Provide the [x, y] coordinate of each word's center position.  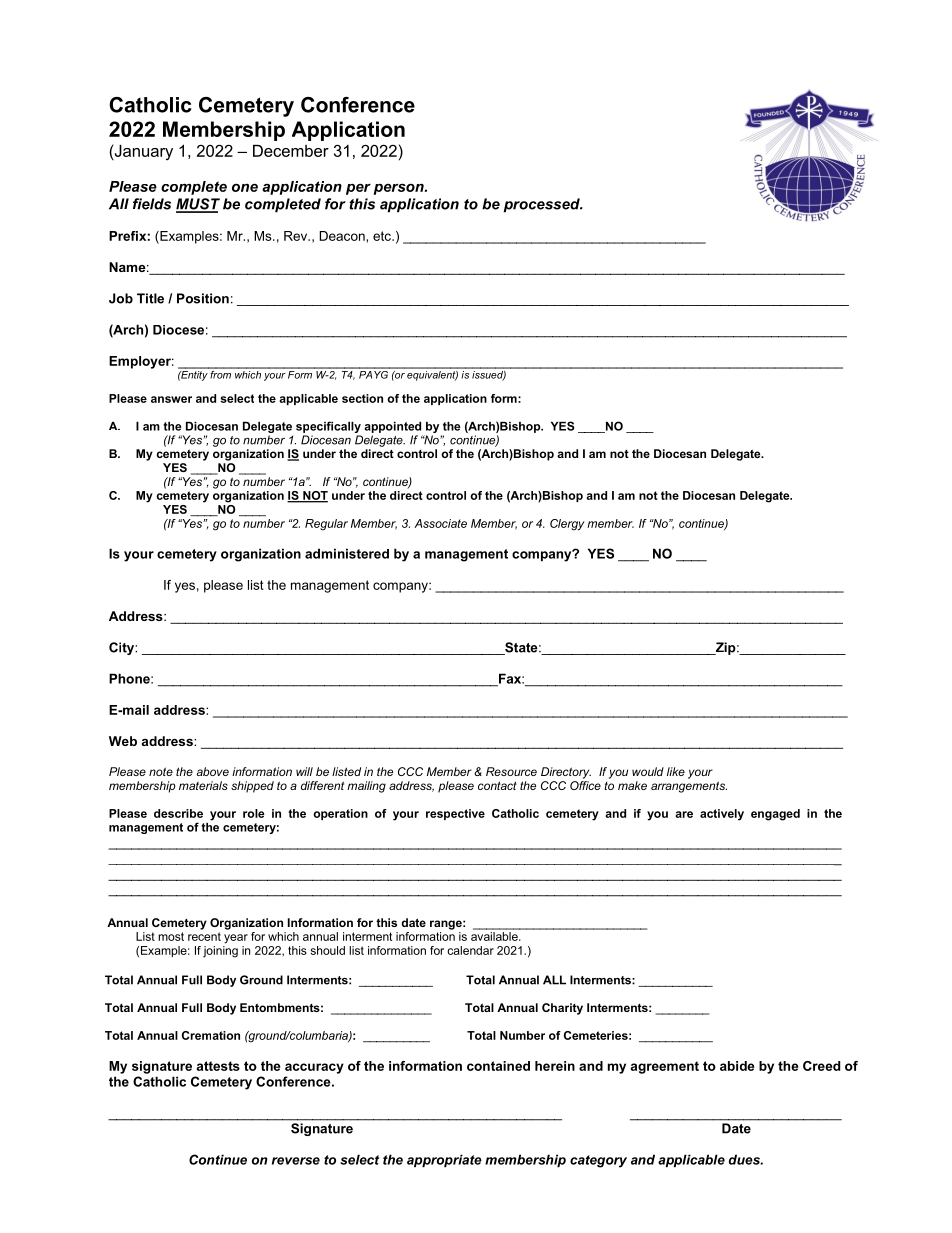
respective [455, 814]
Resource [511, 771]
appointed [392, 427]
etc [383, 236]
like [676, 771]
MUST [198, 205]
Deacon [343, 236]
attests [218, 1066]
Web [123, 741]
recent [204, 936]
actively [722, 815]
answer [171, 399]
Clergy [567, 525]
